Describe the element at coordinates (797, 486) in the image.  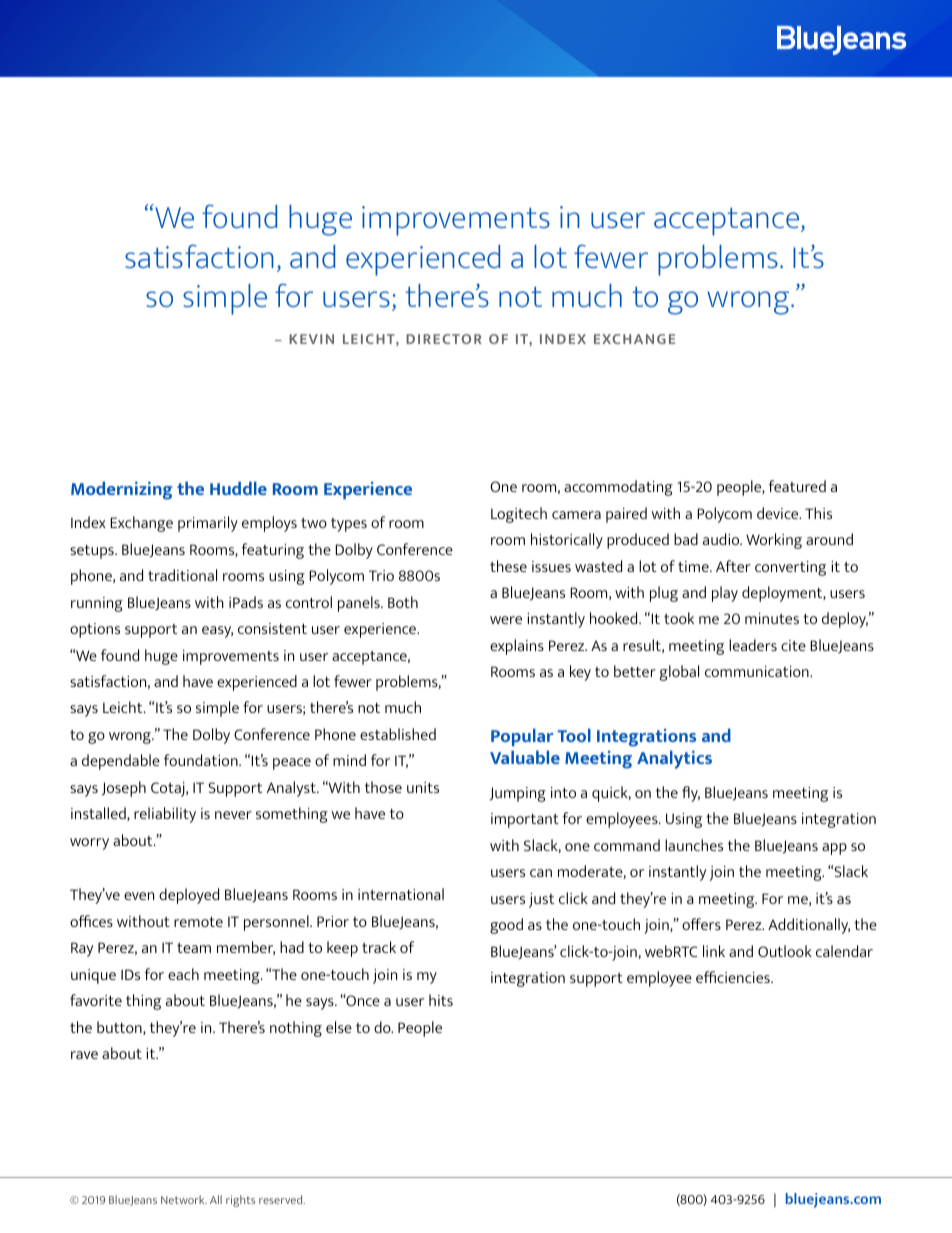
I see `featured` at that location.
